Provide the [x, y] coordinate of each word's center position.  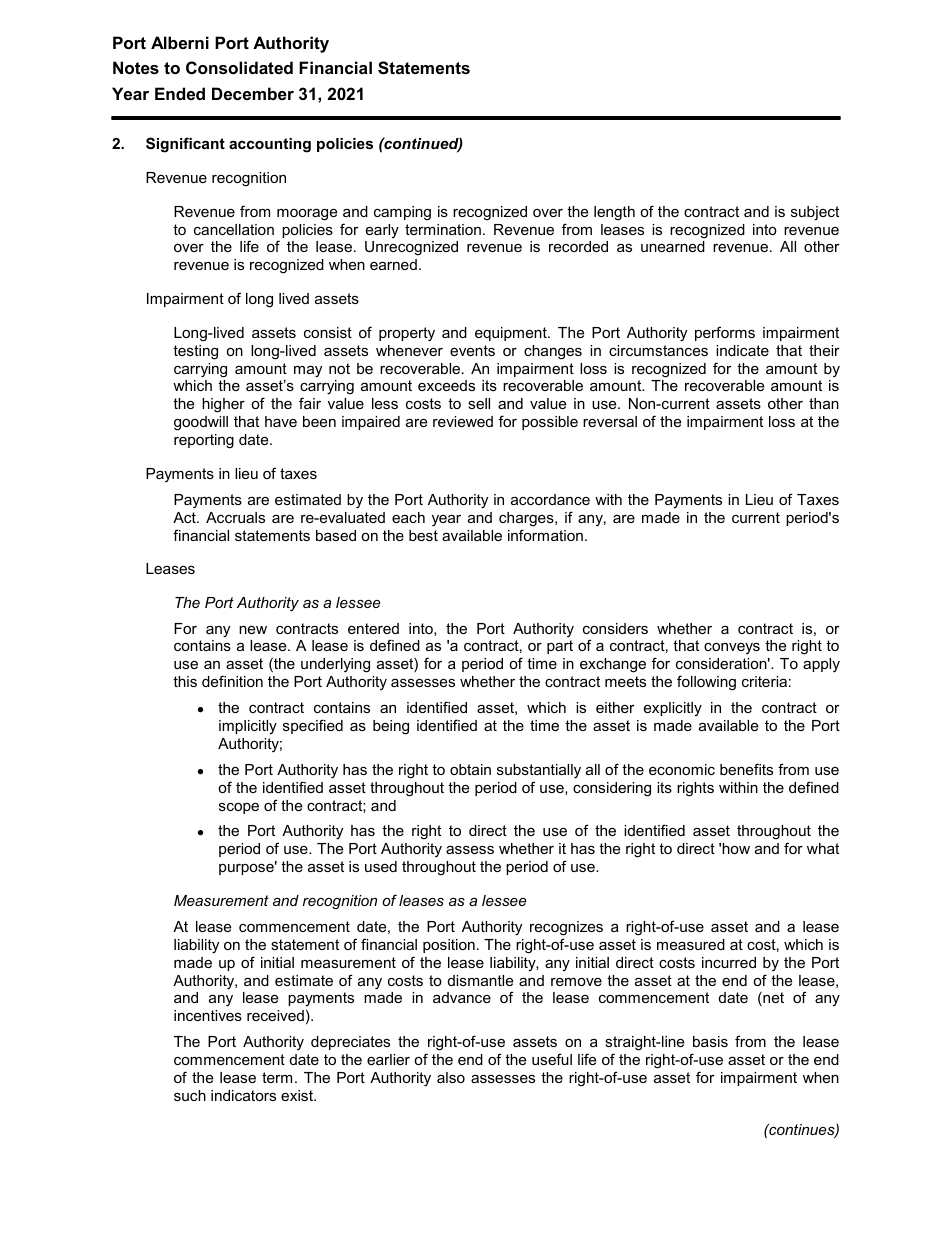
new [253, 630]
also [451, 1077]
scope [239, 808]
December [253, 93]
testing [195, 352]
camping [402, 213]
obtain [470, 769]
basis [710, 1041]
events [472, 350]
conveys [732, 648]
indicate [742, 350]
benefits [746, 769]
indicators [243, 1095]
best [423, 535]
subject [815, 213]
